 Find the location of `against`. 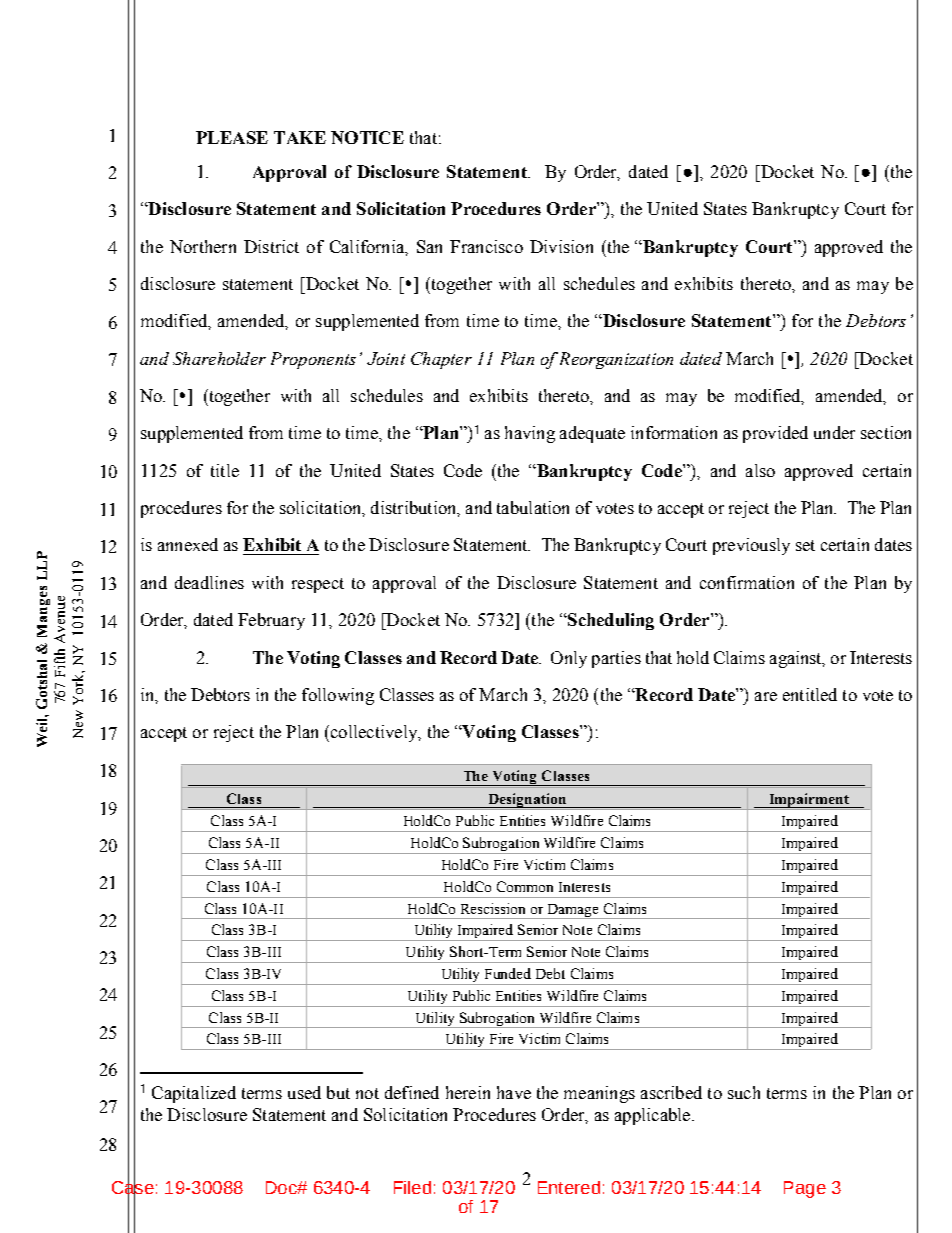

against is located at coordinates (797, 659).
